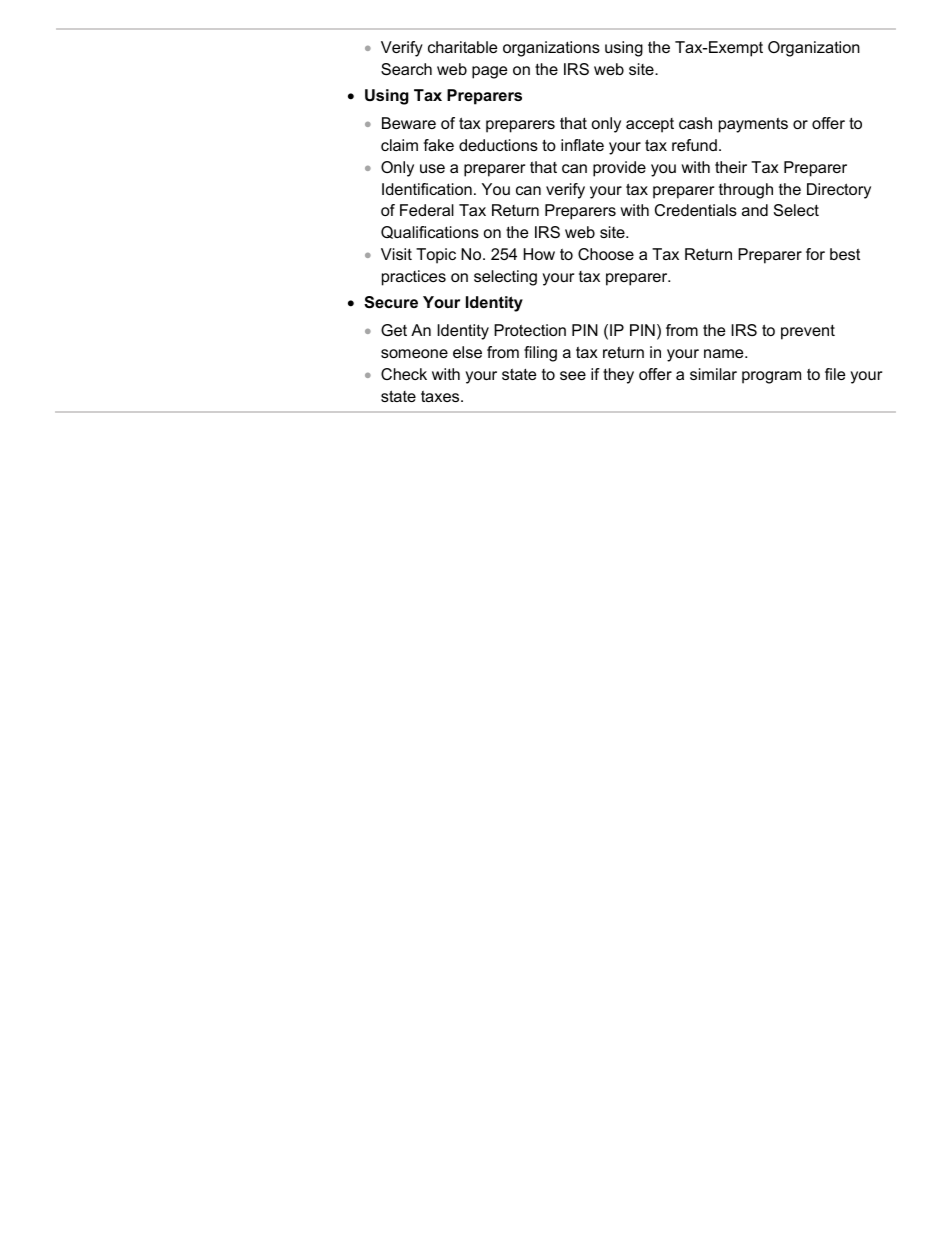  Describe the element at coordinates (618, 376) in the screenshot. I see `they` at that location.
